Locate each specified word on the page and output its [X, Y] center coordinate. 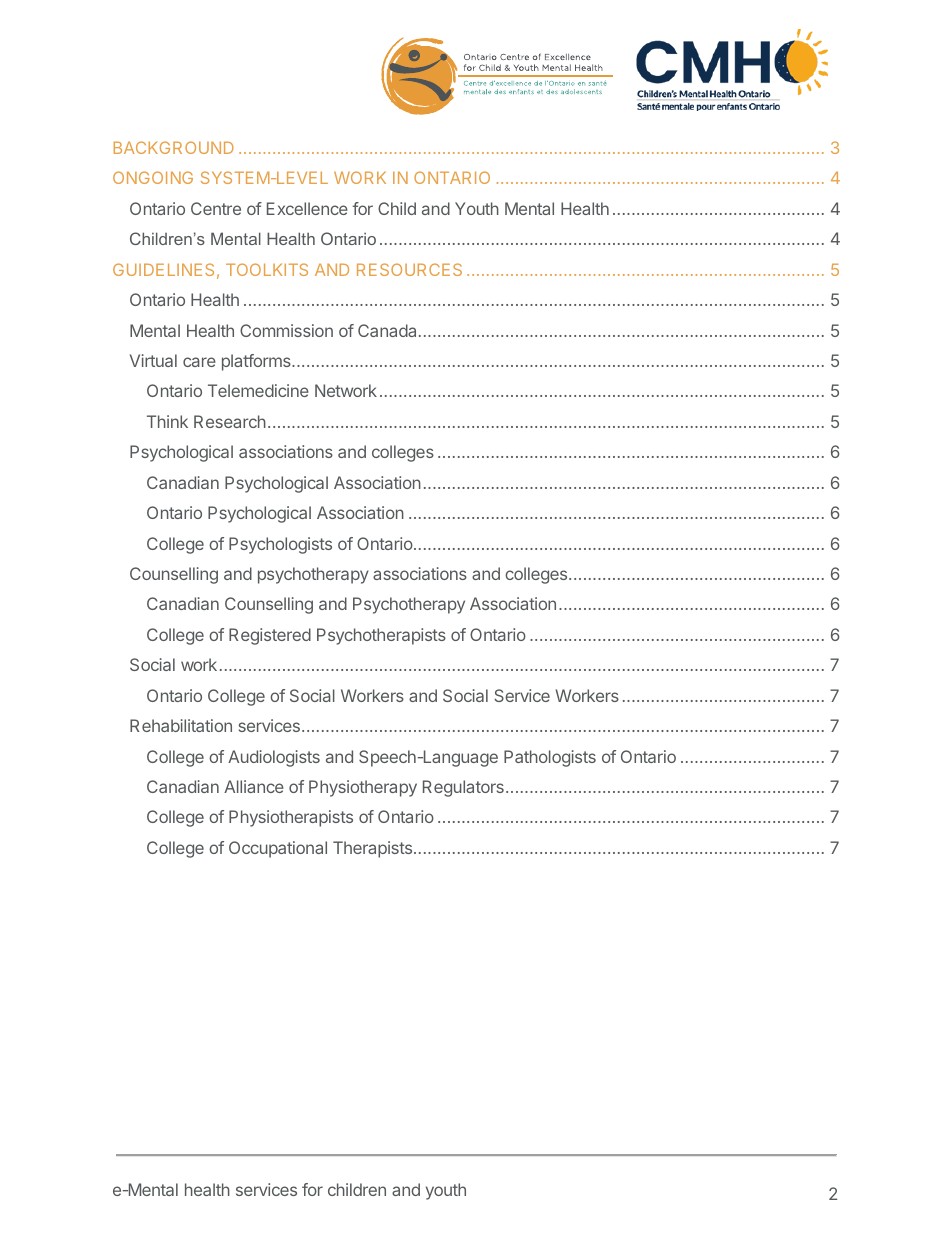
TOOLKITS [267, 269]
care [199, 362]
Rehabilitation [181, 725]
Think [167, 421]
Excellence [307, 208]
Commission [286, 330]
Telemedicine [258, 390]
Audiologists [274, 758]
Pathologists [550, 758]
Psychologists [280, 545]
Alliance [254, 786]
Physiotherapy [363, 788]
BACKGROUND [174, 147]
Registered [270, 636]
